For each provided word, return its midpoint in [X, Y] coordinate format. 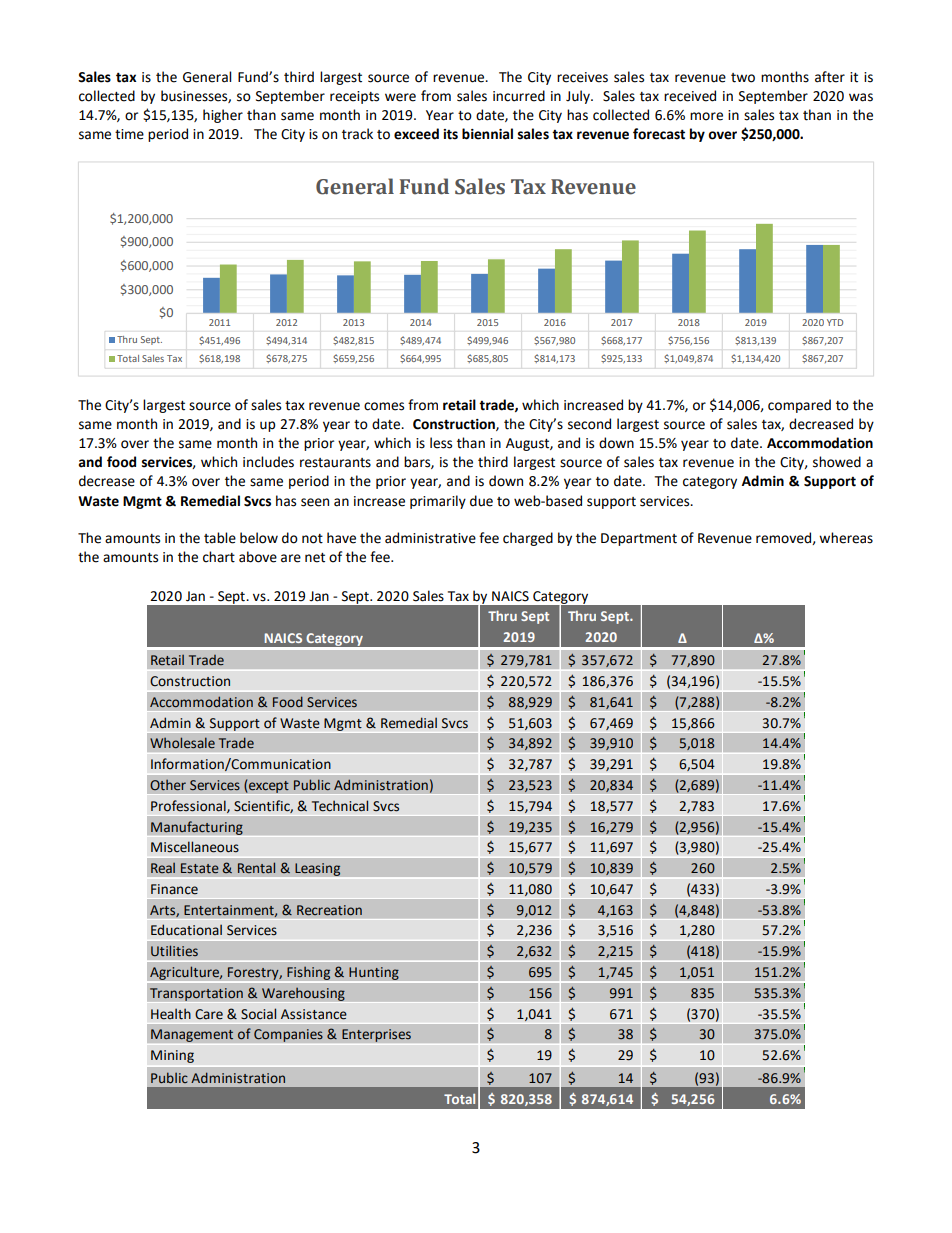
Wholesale [182, 742]
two [743, 78]
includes [268, 462]
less [441, 443]
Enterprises [376, 1035]
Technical [340, 806]
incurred [519, 96]
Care [209, 1014]
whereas [846, 538]
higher [223, 116]
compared [799, 406]
